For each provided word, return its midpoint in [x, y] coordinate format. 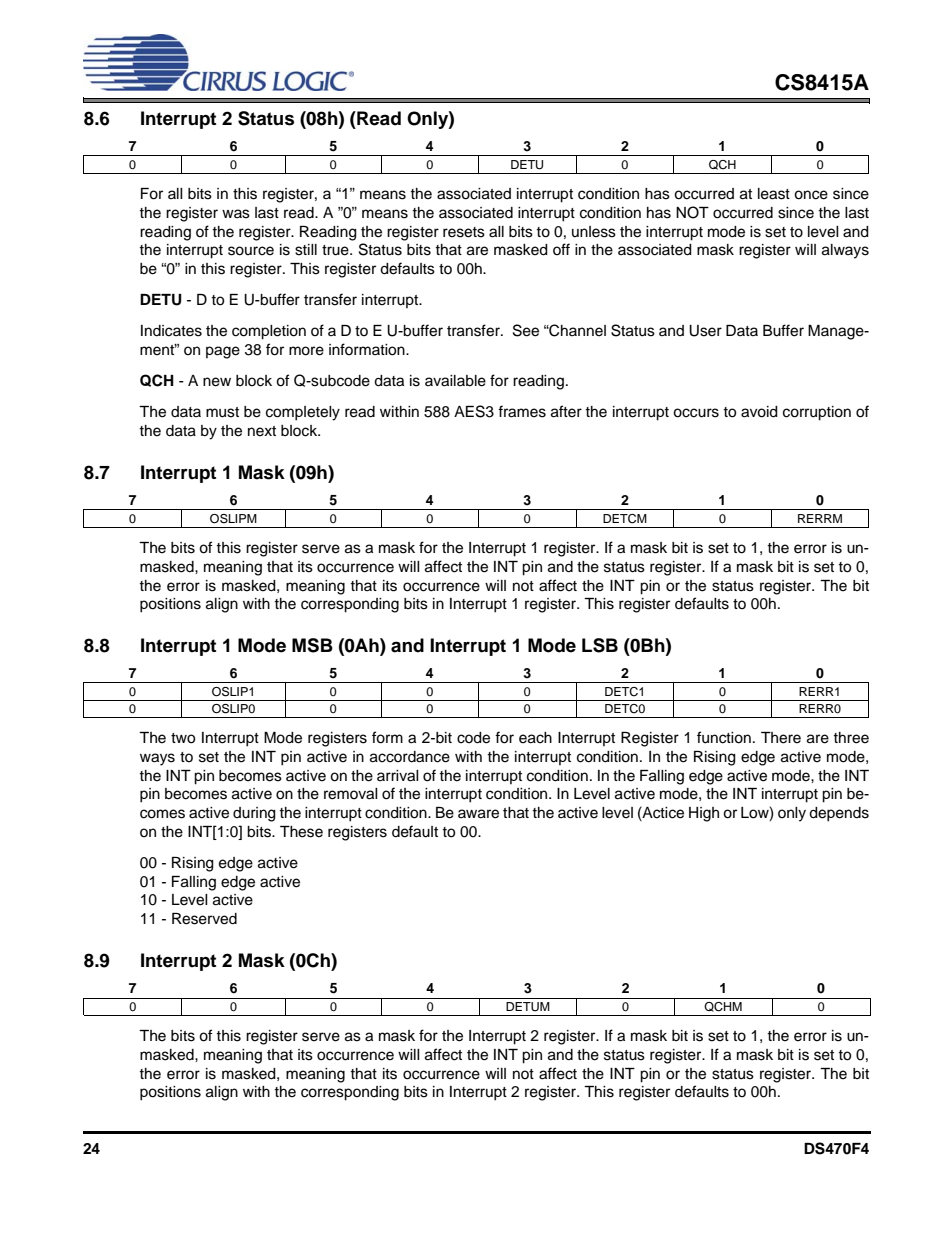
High [704, 814]
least [774, 194]
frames [522, 411]
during [254, 814]
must [222, 412]
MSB [312, 645]
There [781, 738]
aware [478, 814]
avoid [759, 412]
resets [464, 232]
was [236, 214]
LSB [600, 645]
